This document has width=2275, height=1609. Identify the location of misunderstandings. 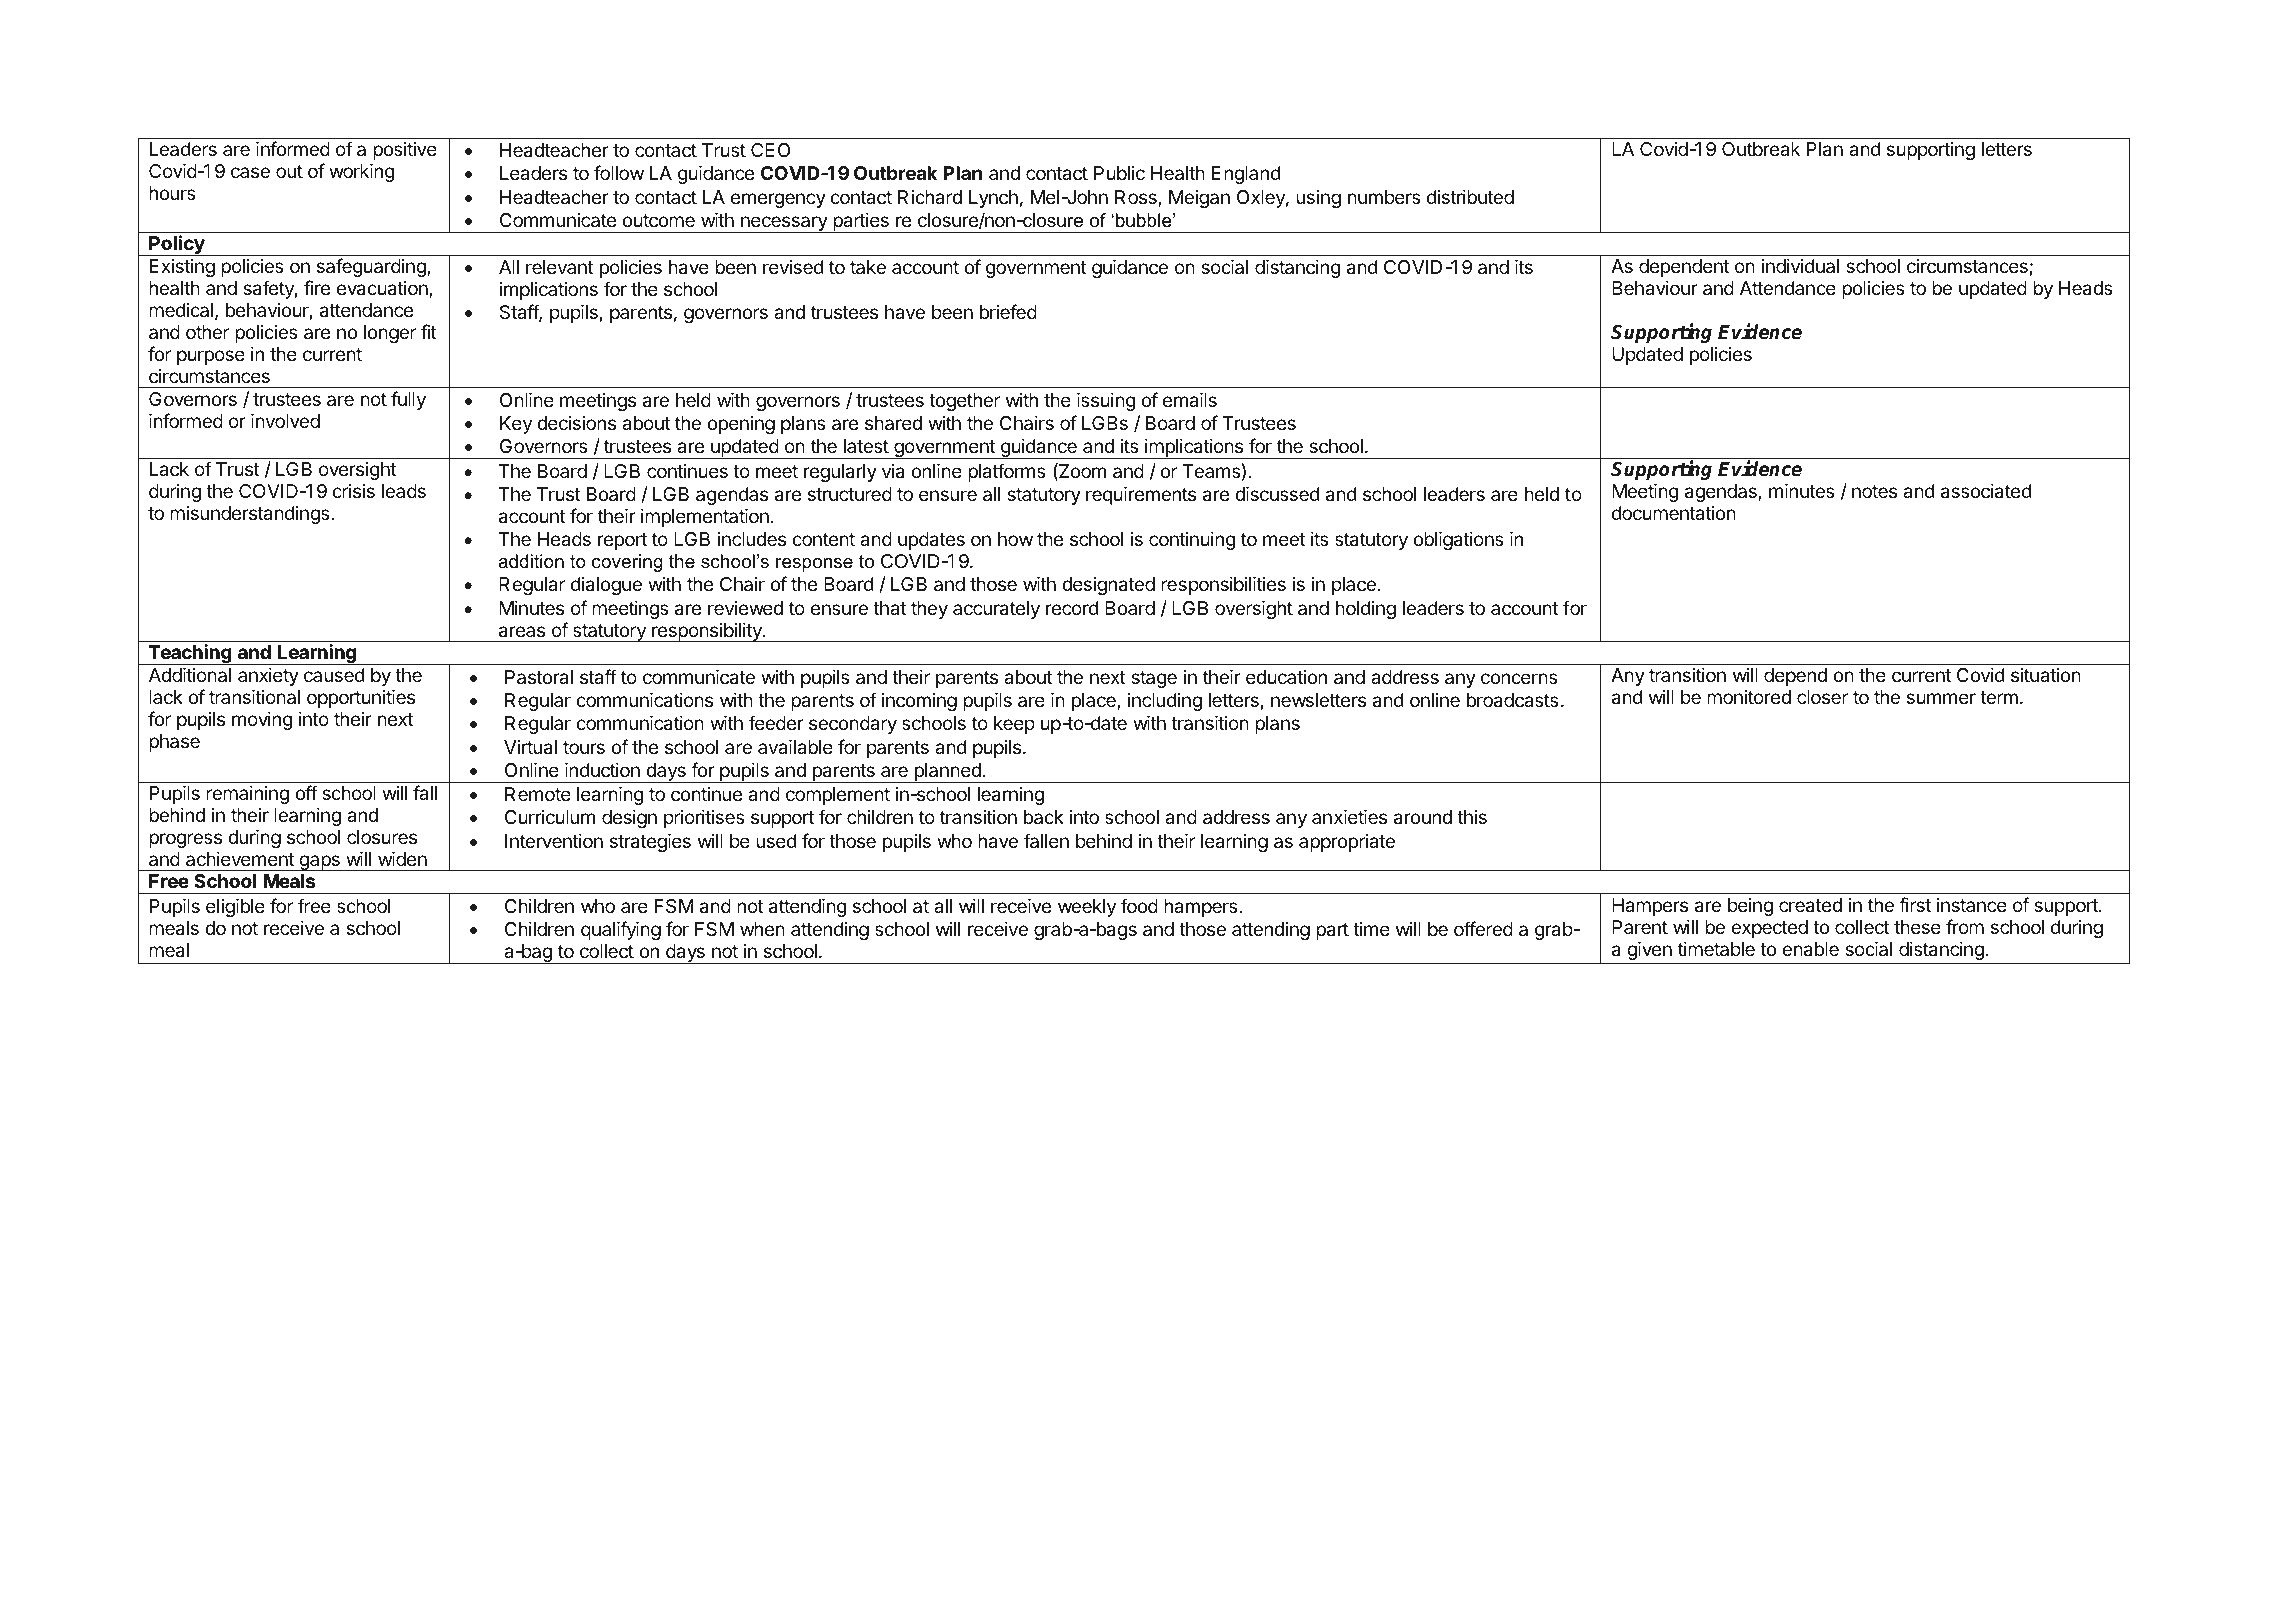
(251, 515).
